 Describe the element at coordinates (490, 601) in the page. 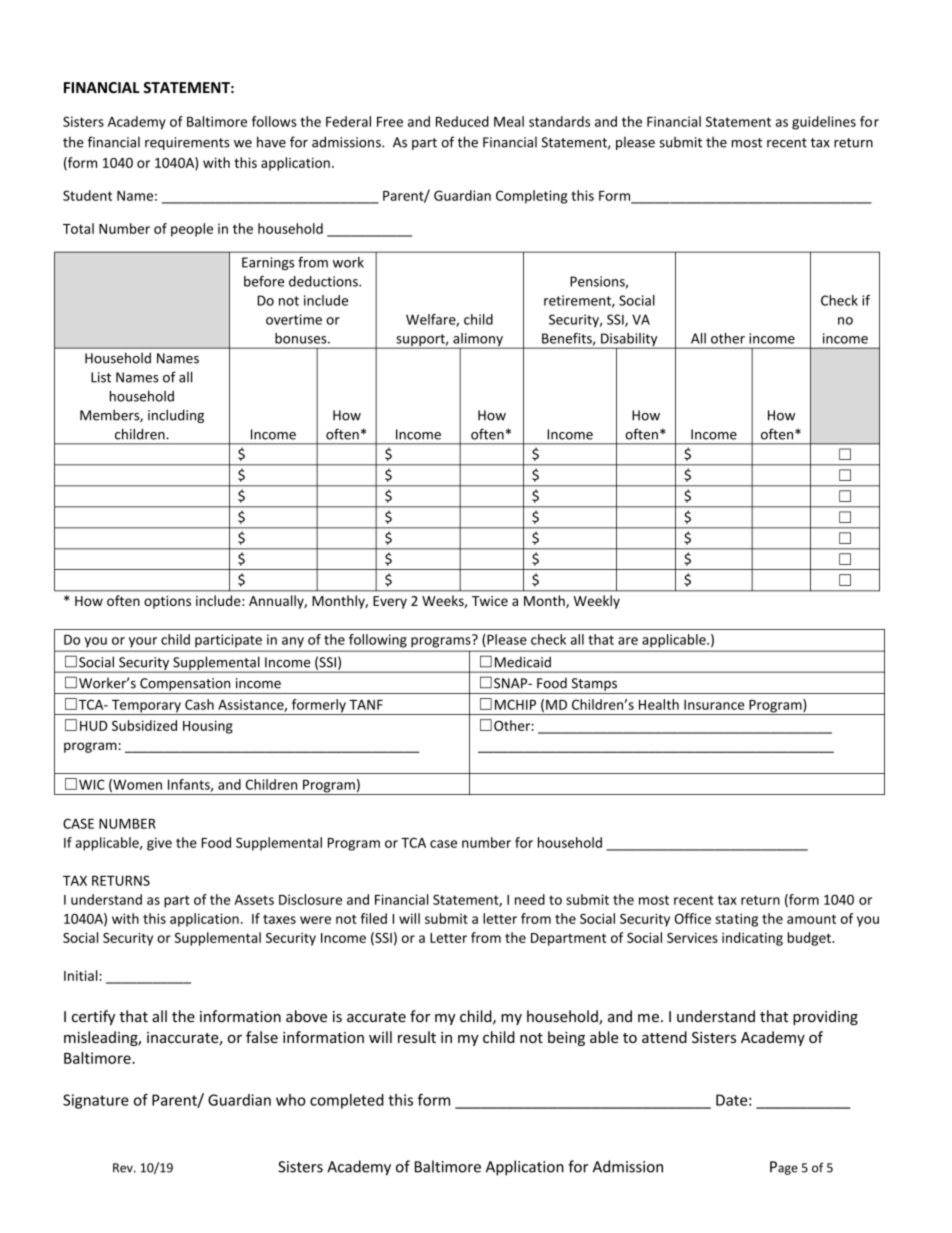

I see `Twice` at that location.
